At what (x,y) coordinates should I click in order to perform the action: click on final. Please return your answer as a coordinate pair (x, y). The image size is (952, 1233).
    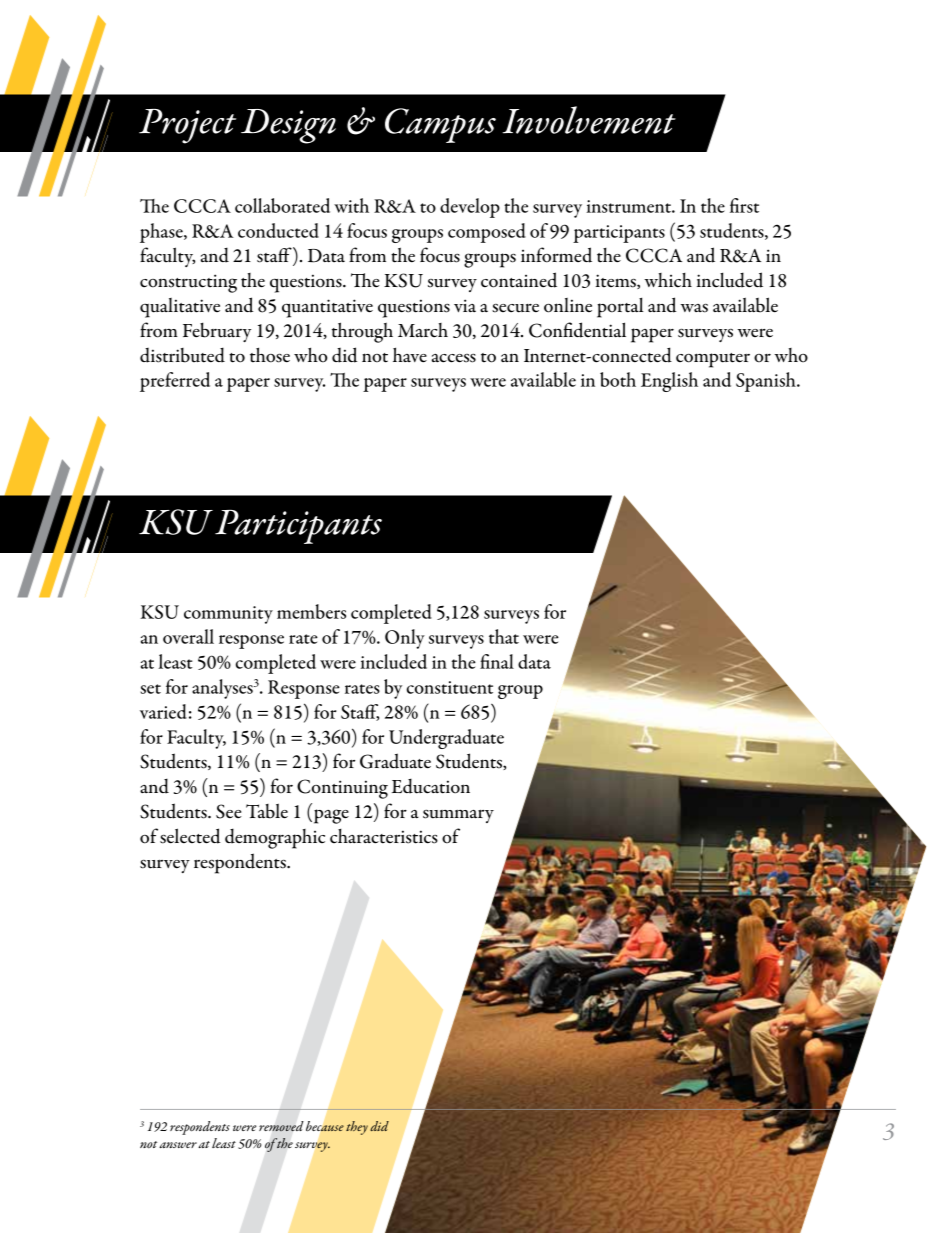
    Looking at the image, I should click on (497, 661).
